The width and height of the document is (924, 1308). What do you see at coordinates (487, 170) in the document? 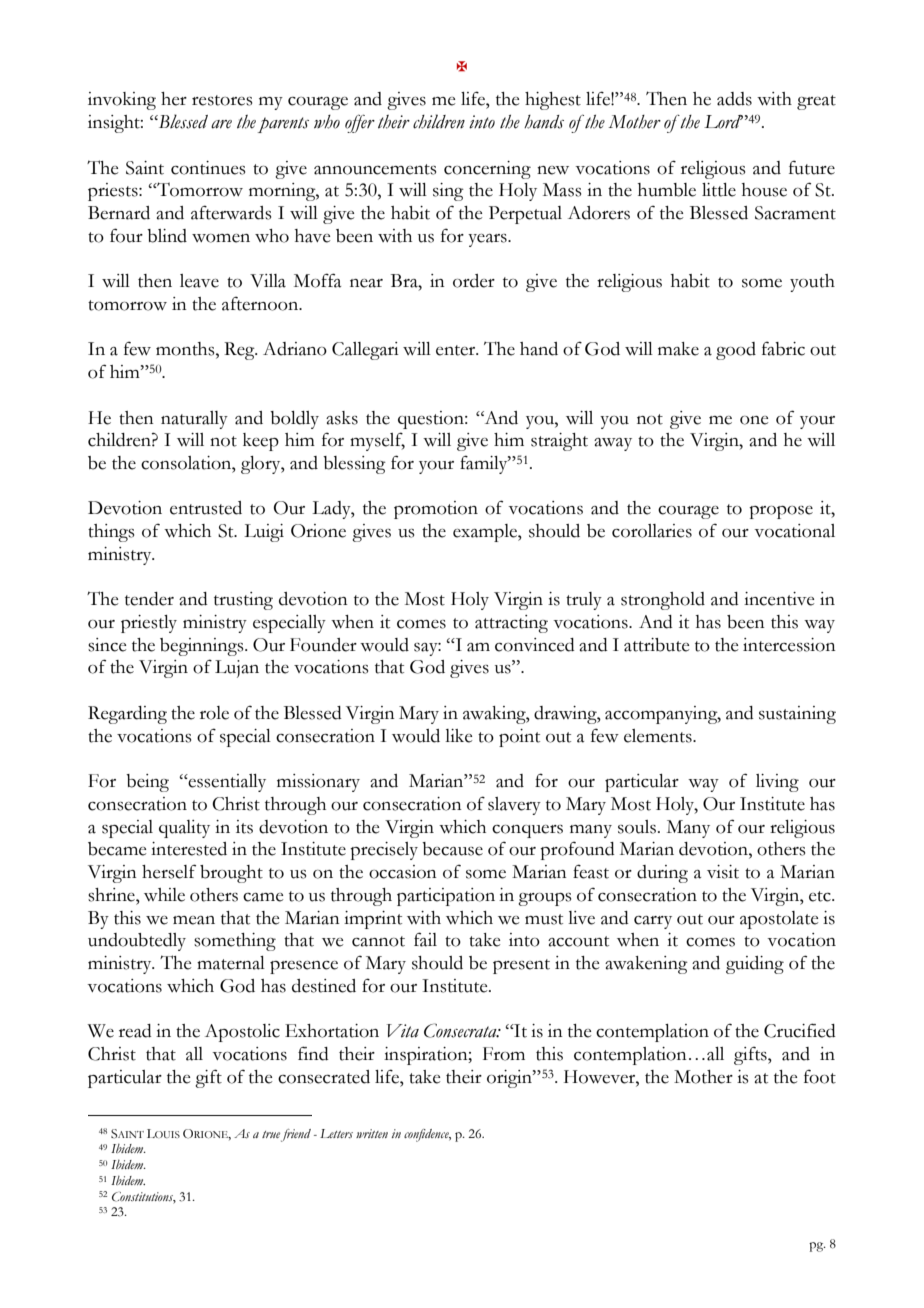
I see `concerning` at bounding box center [487, 170].
